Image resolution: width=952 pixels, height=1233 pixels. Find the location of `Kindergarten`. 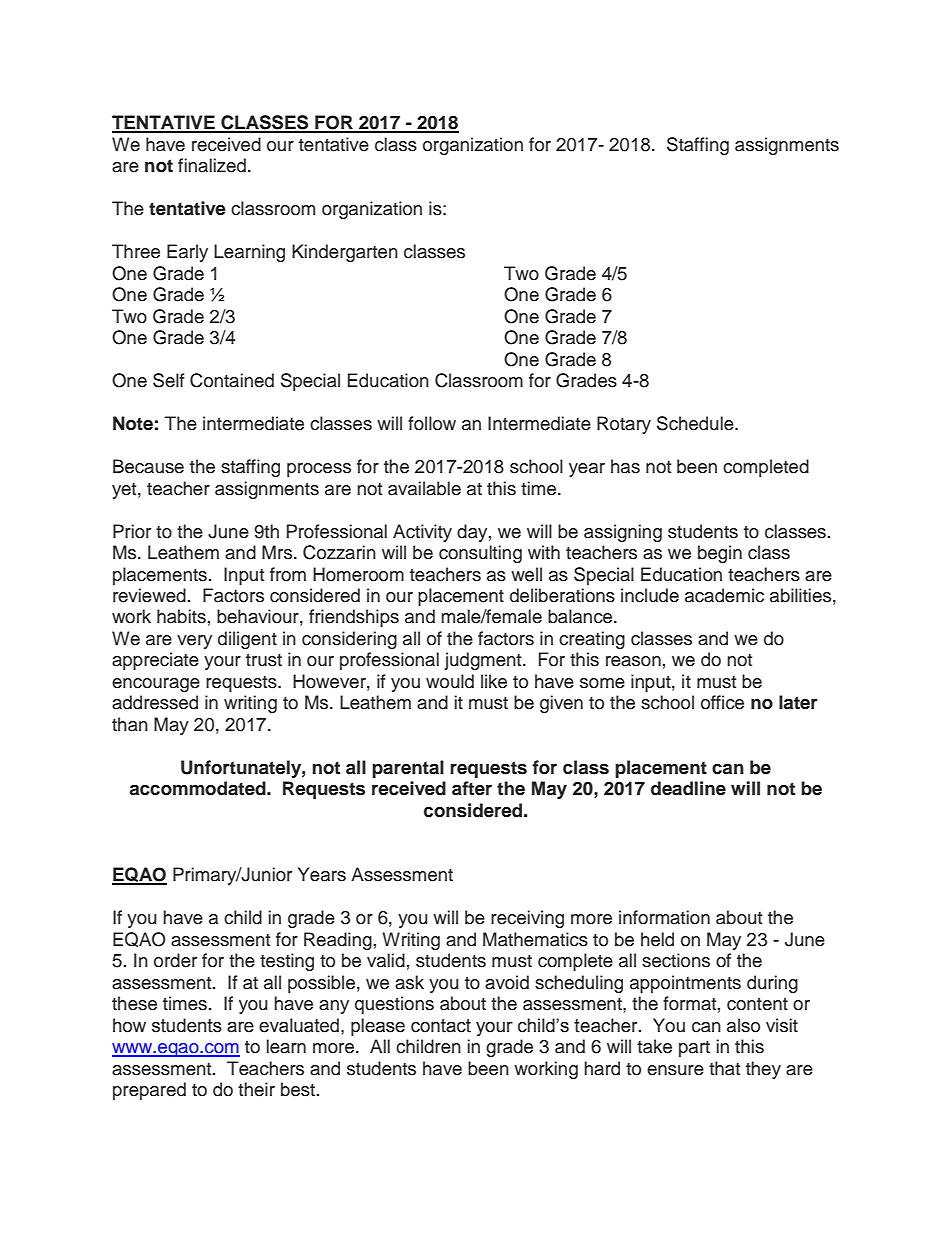

Kindergarten is located at coordinates (345, 253).
